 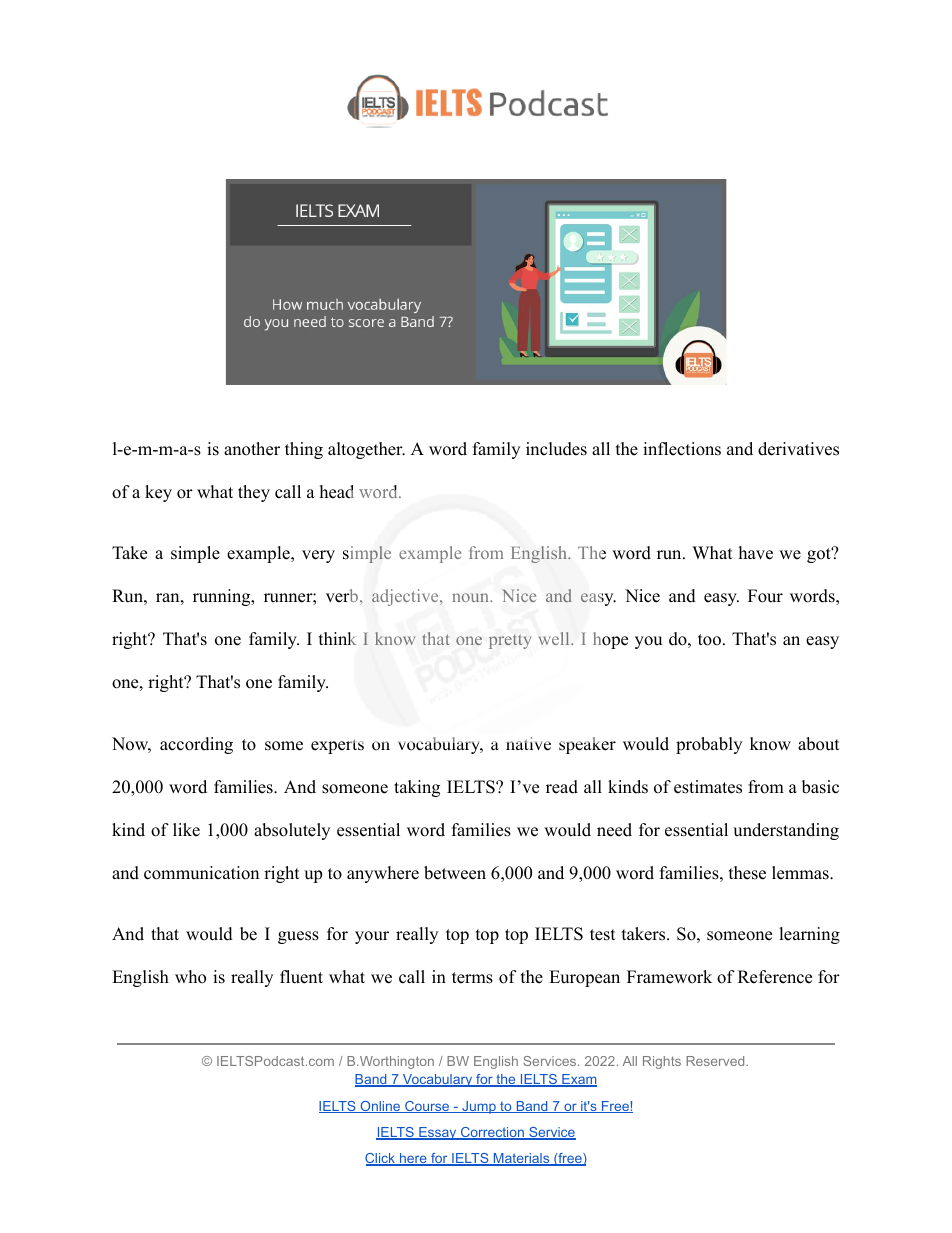 What do you see at coordinates (492, 1133) in the screenshot?
I see `Correction` at bounding box center [492, 1133].
